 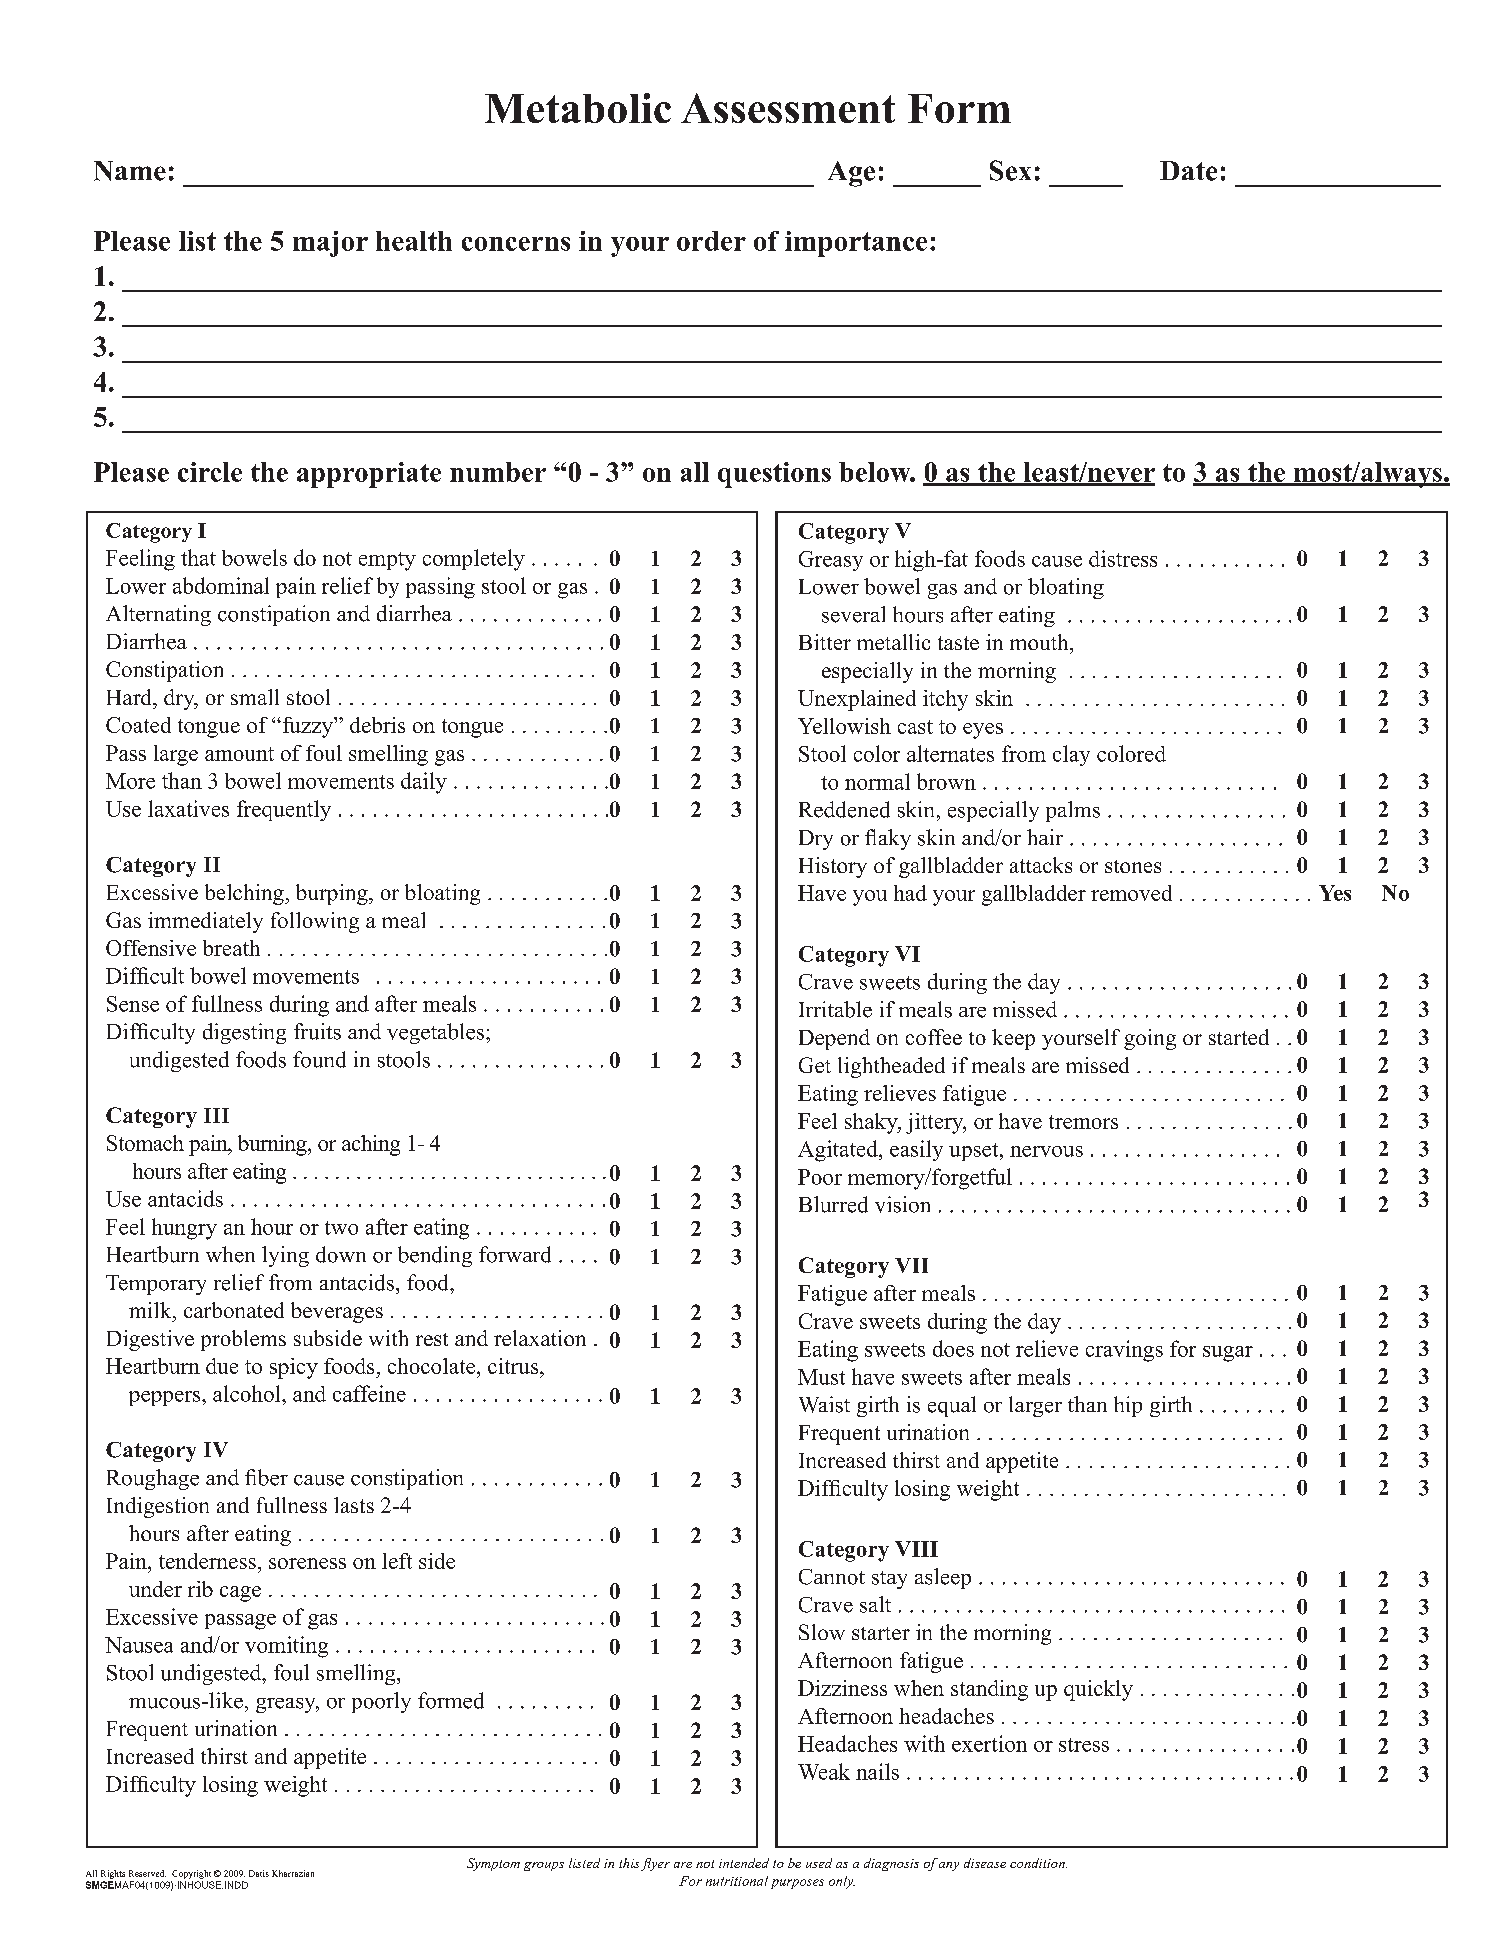 I want to click on History, so click(x=833, y=867).
